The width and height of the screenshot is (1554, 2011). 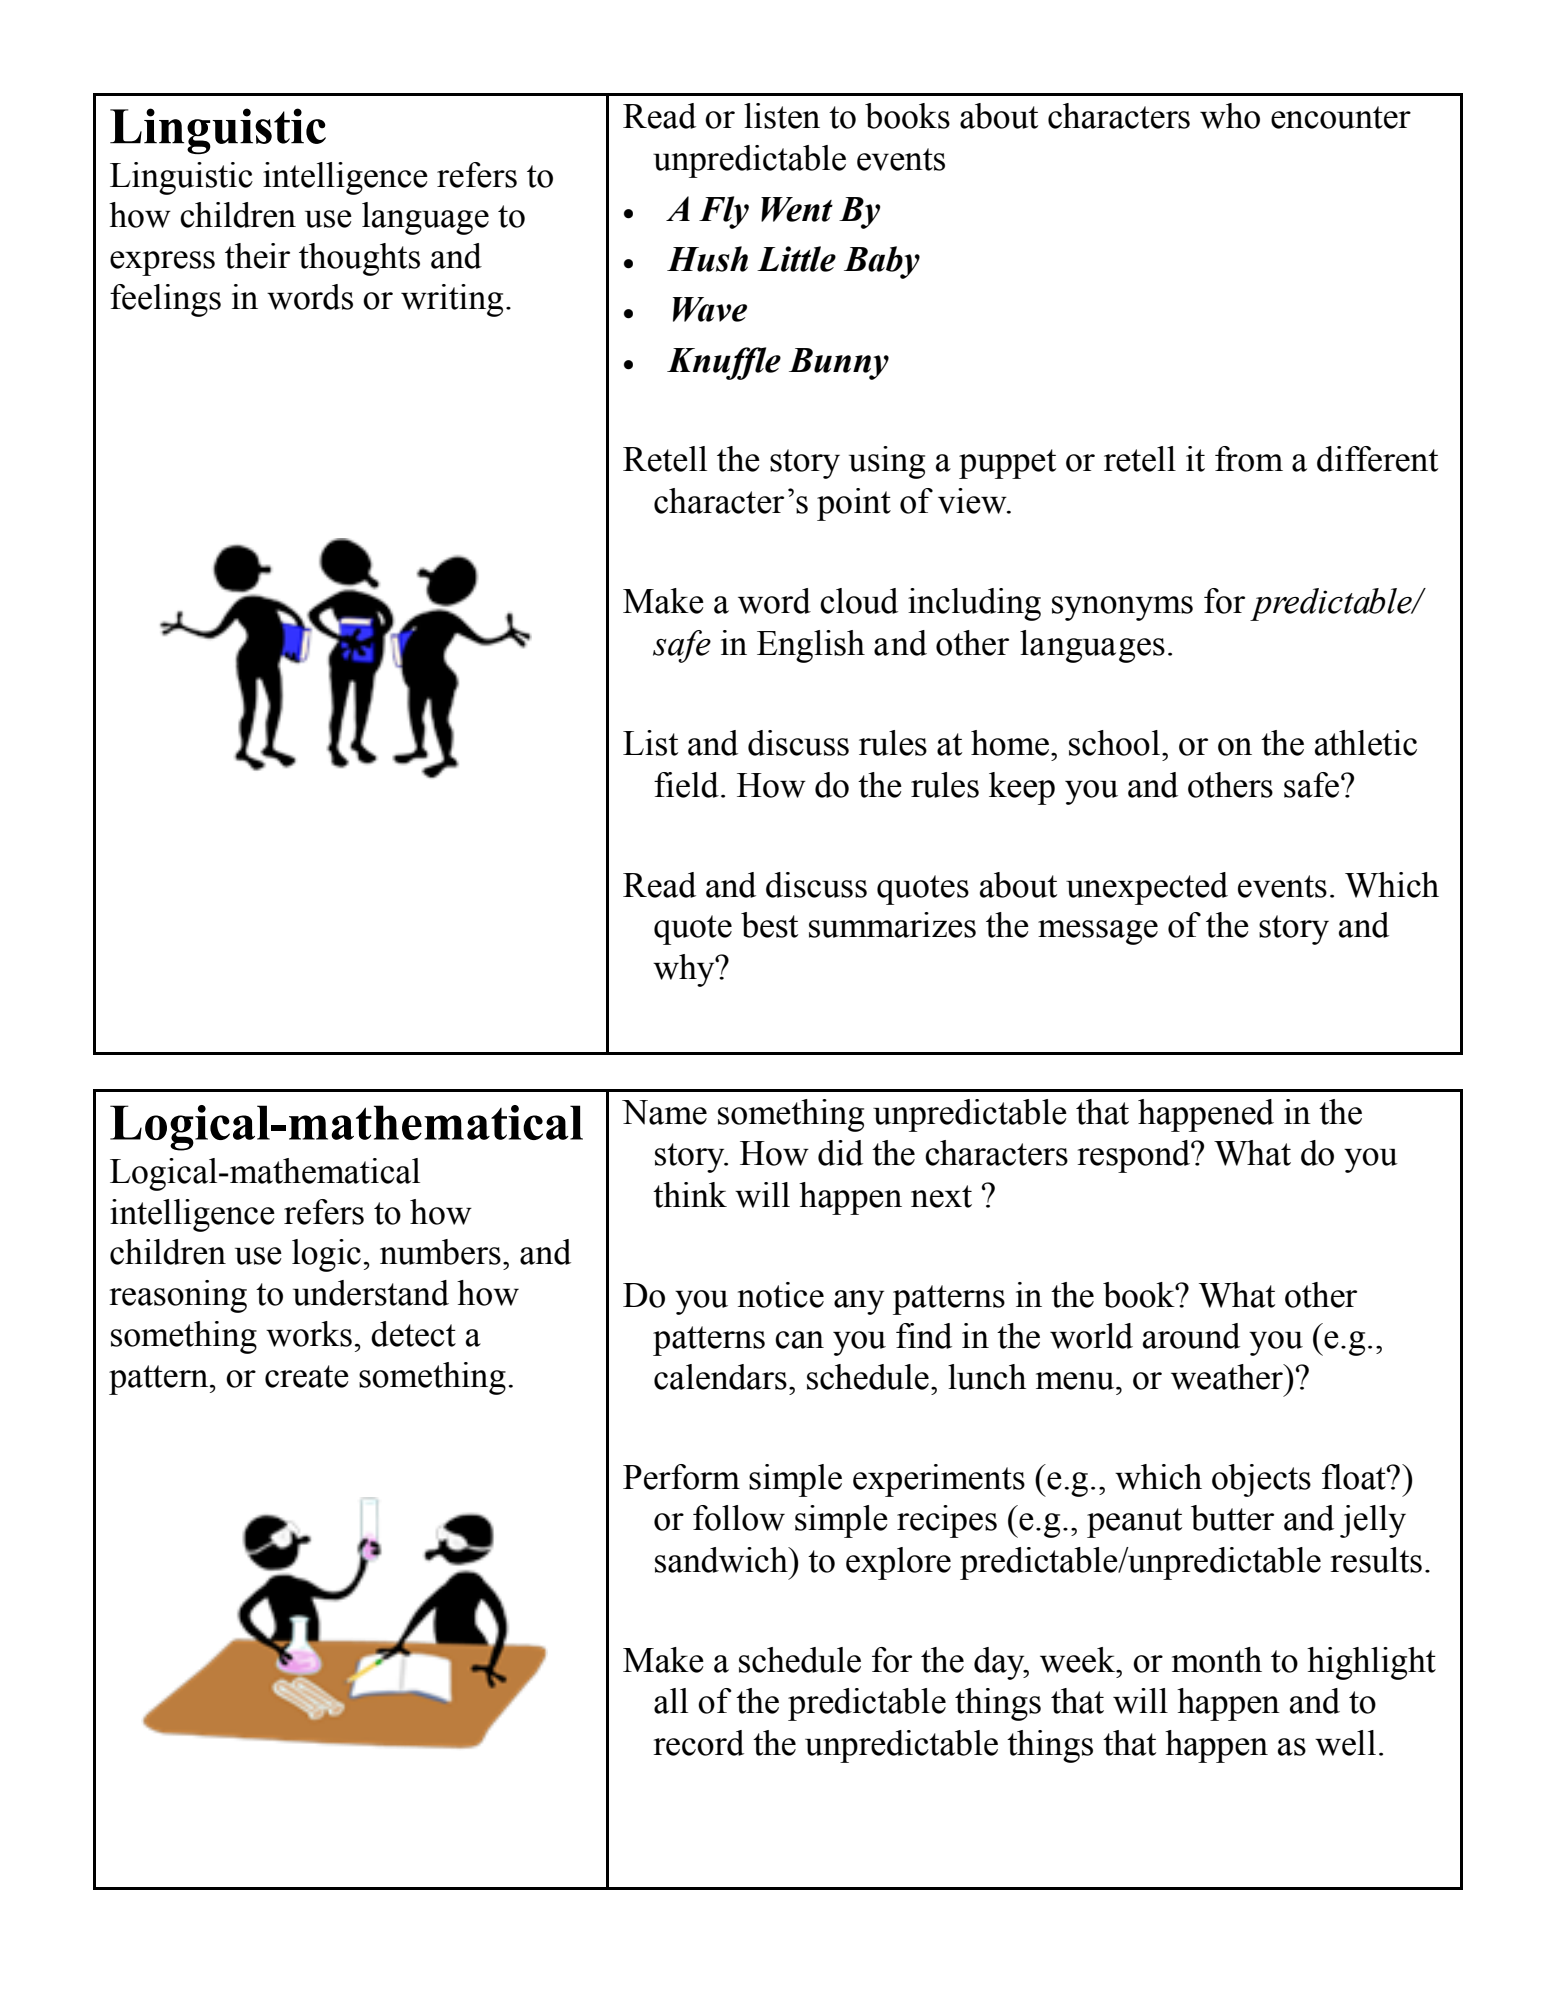 I want to click on Went, so click(x=797, y=209).
